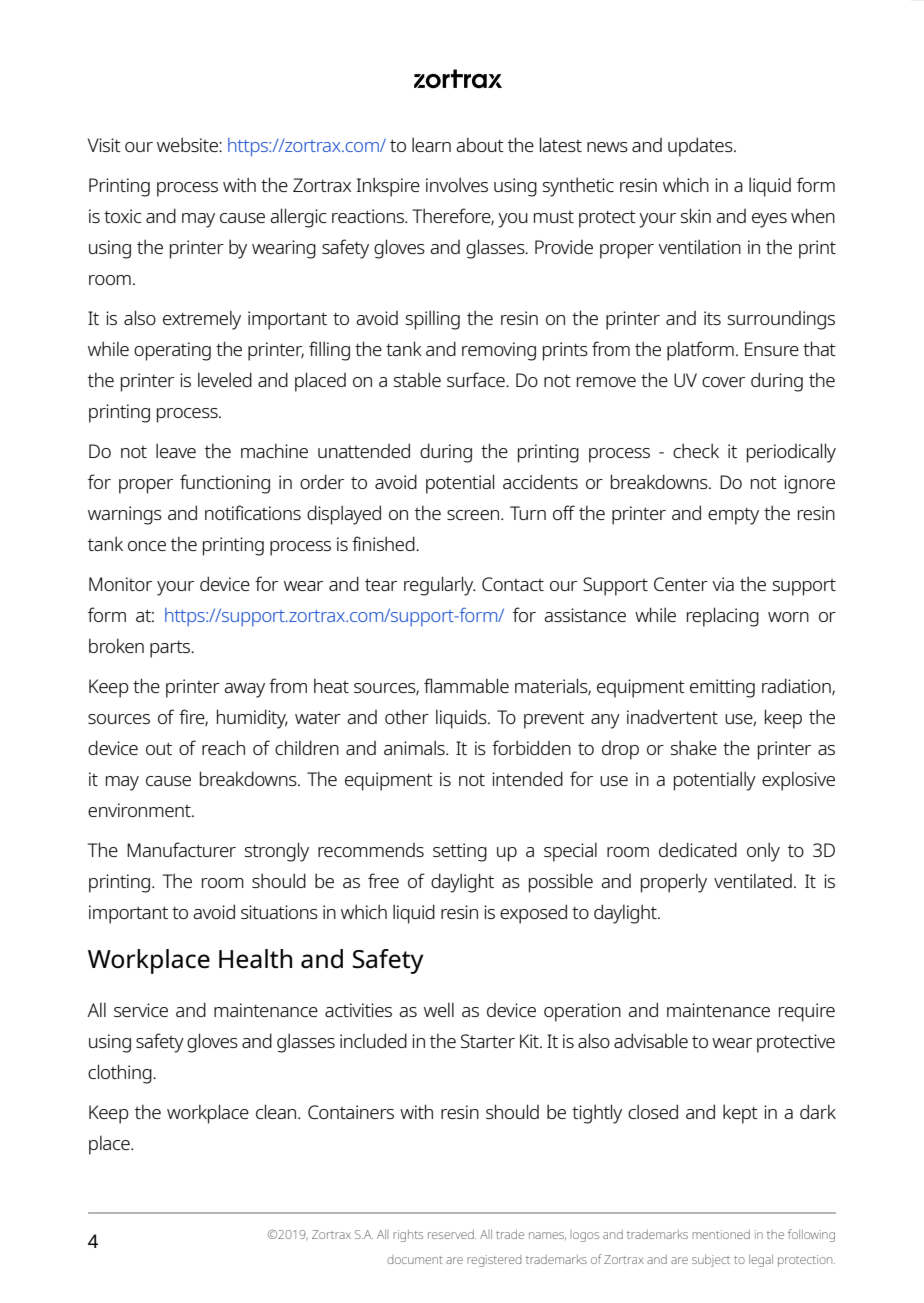 This page has width=924, height=1303. Describe the element at coordinates (457, 184) in the page. I see `involves` at that location.
